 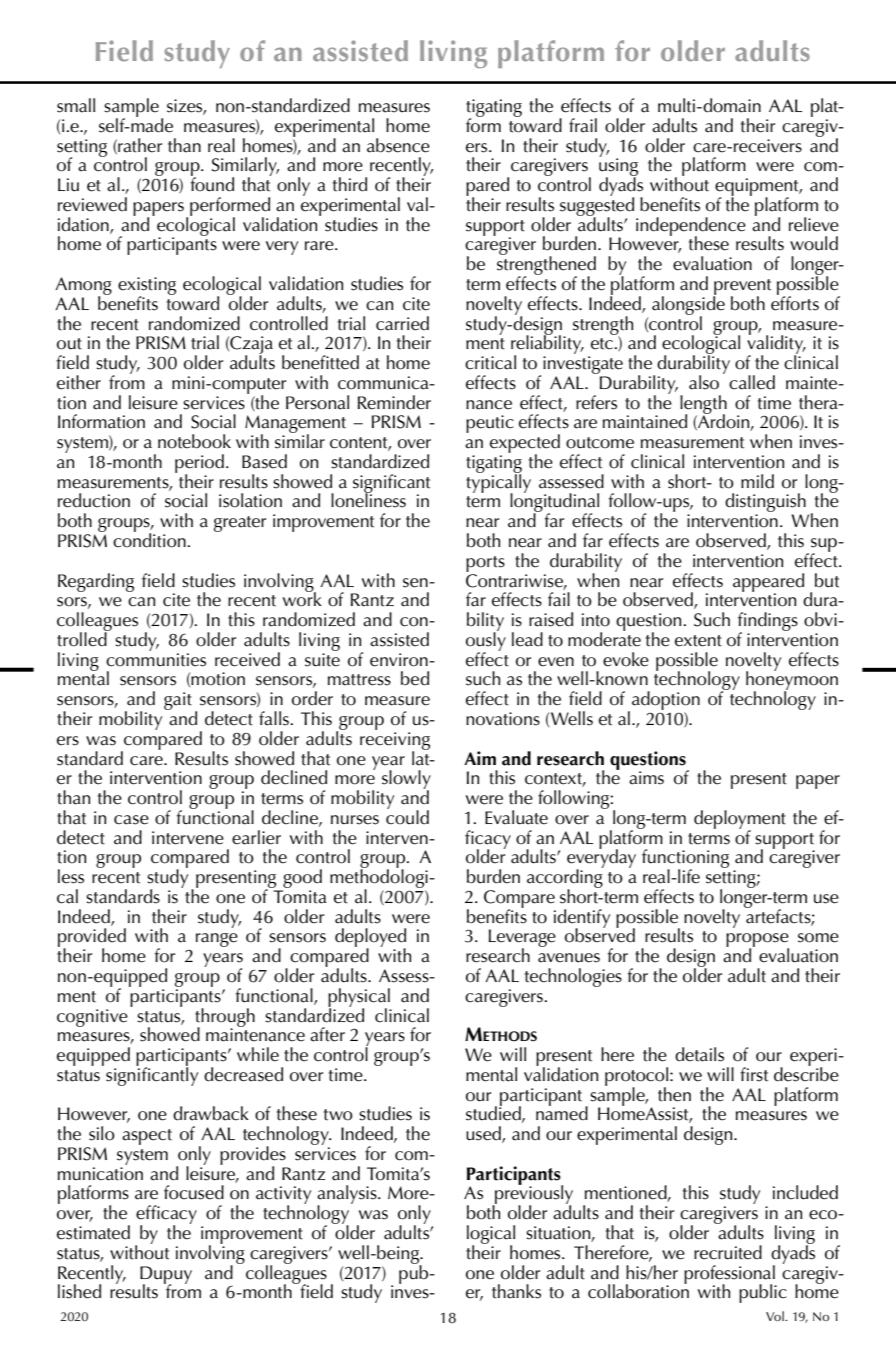 I want to click on estimated, so click(x=93, y=1232).
